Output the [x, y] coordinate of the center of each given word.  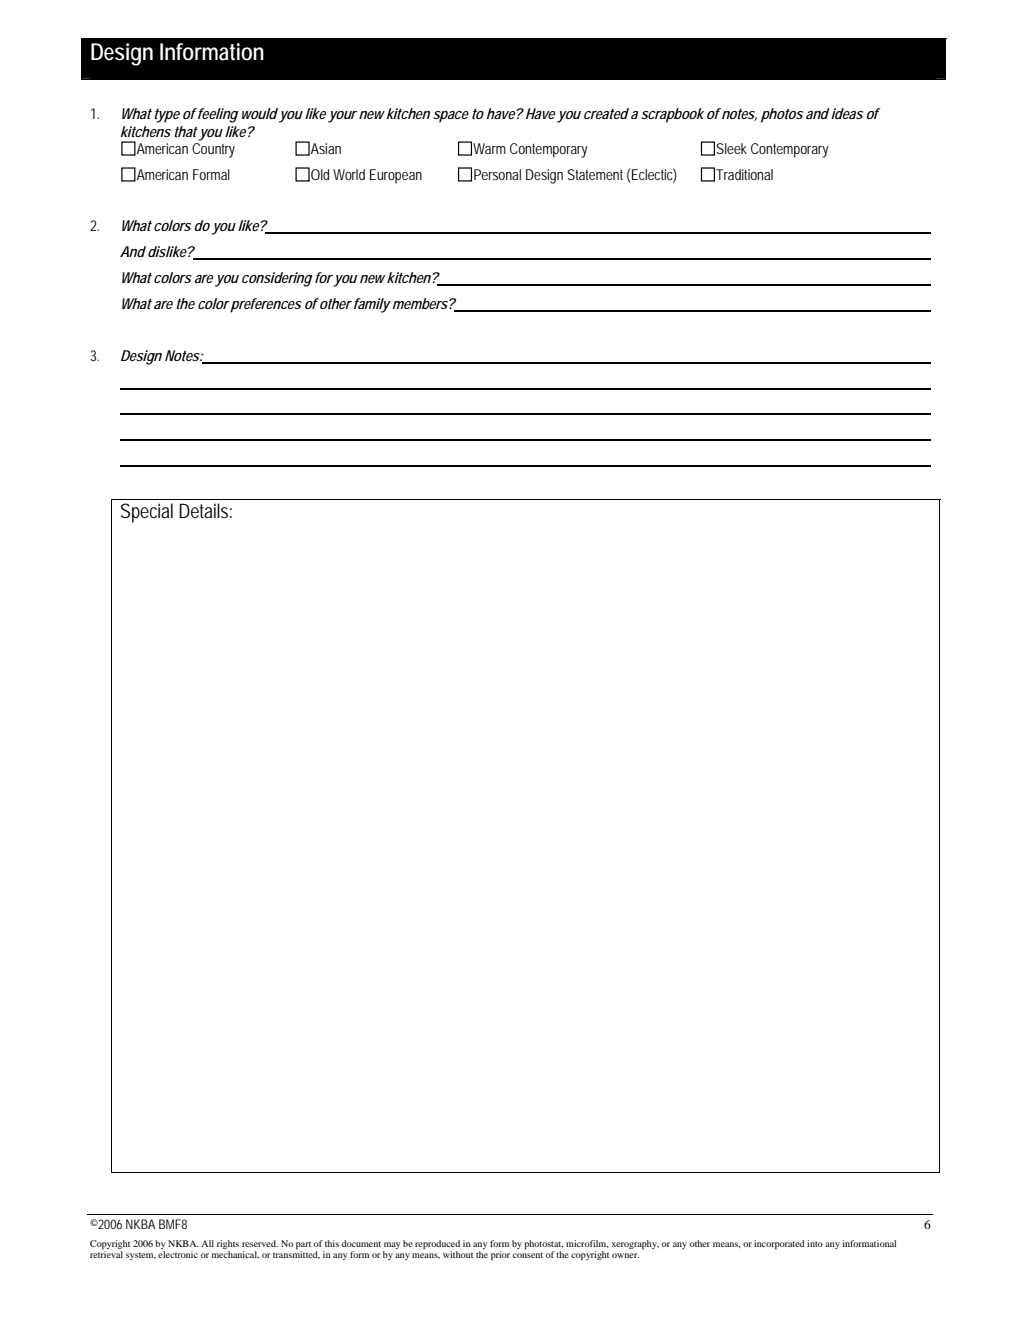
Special [147, 513]
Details [203, 511]
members [419, 303]
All [207, 1243]
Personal [497, 174]
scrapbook [672, 115]
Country [213, 149]
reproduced [437, 1246]
